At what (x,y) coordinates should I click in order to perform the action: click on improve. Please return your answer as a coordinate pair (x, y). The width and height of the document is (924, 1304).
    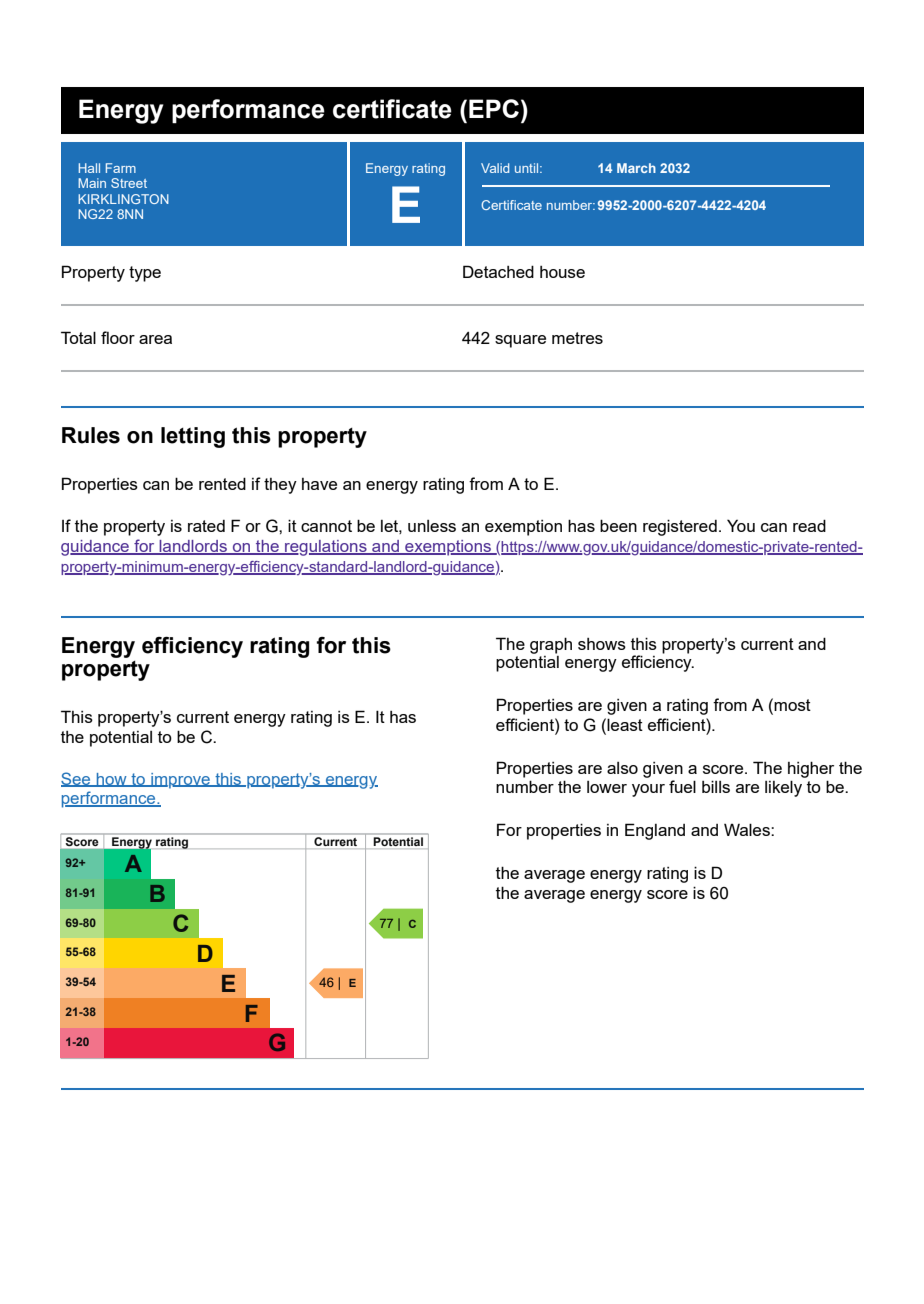
    Looking at the image, I should click on (180, 781).
